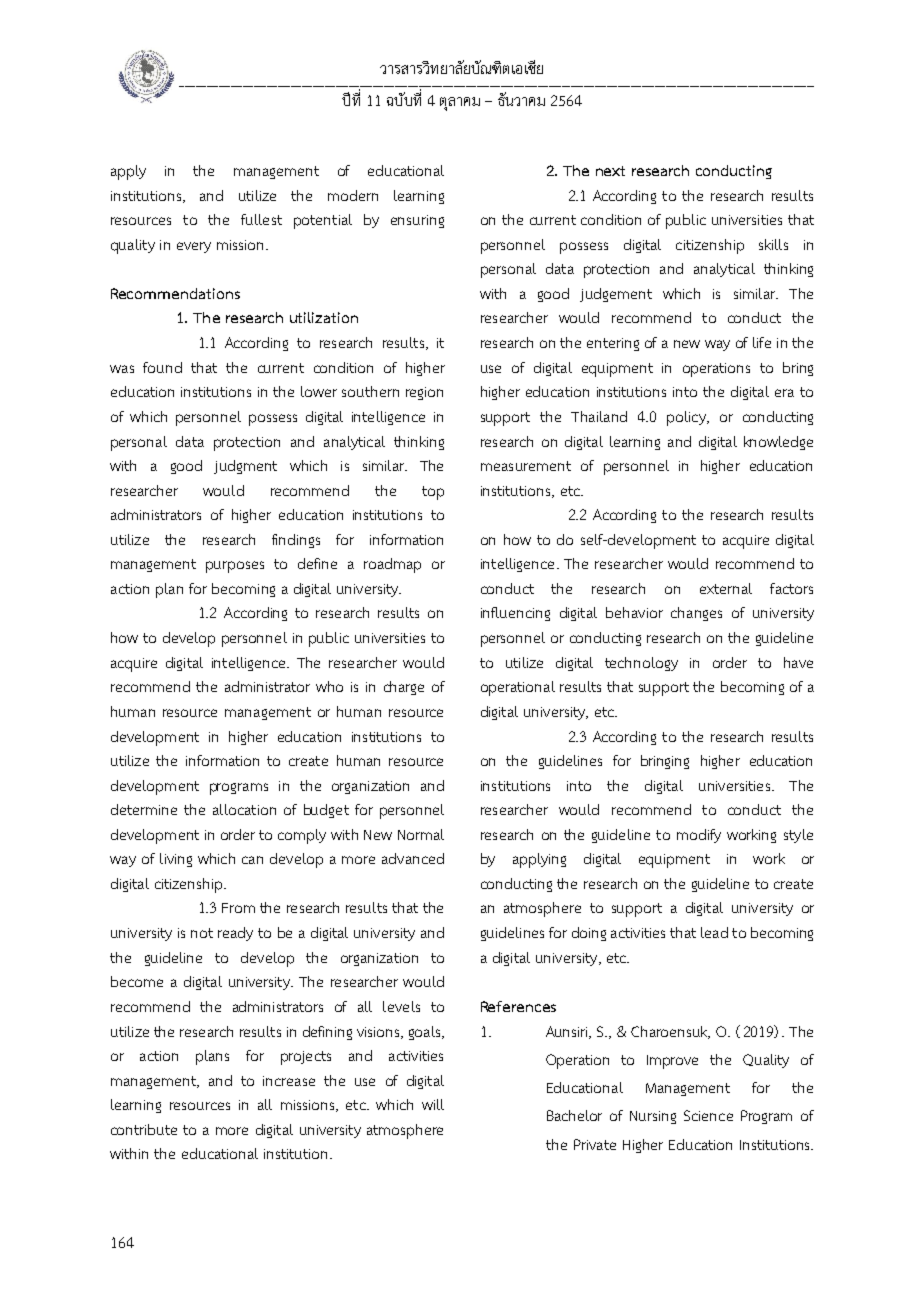 This screenshot has width=924, height=1308. What do you see at coordinates (773, 244) in the screenshot?
I see `skills` at bounding box center [773, 244].
